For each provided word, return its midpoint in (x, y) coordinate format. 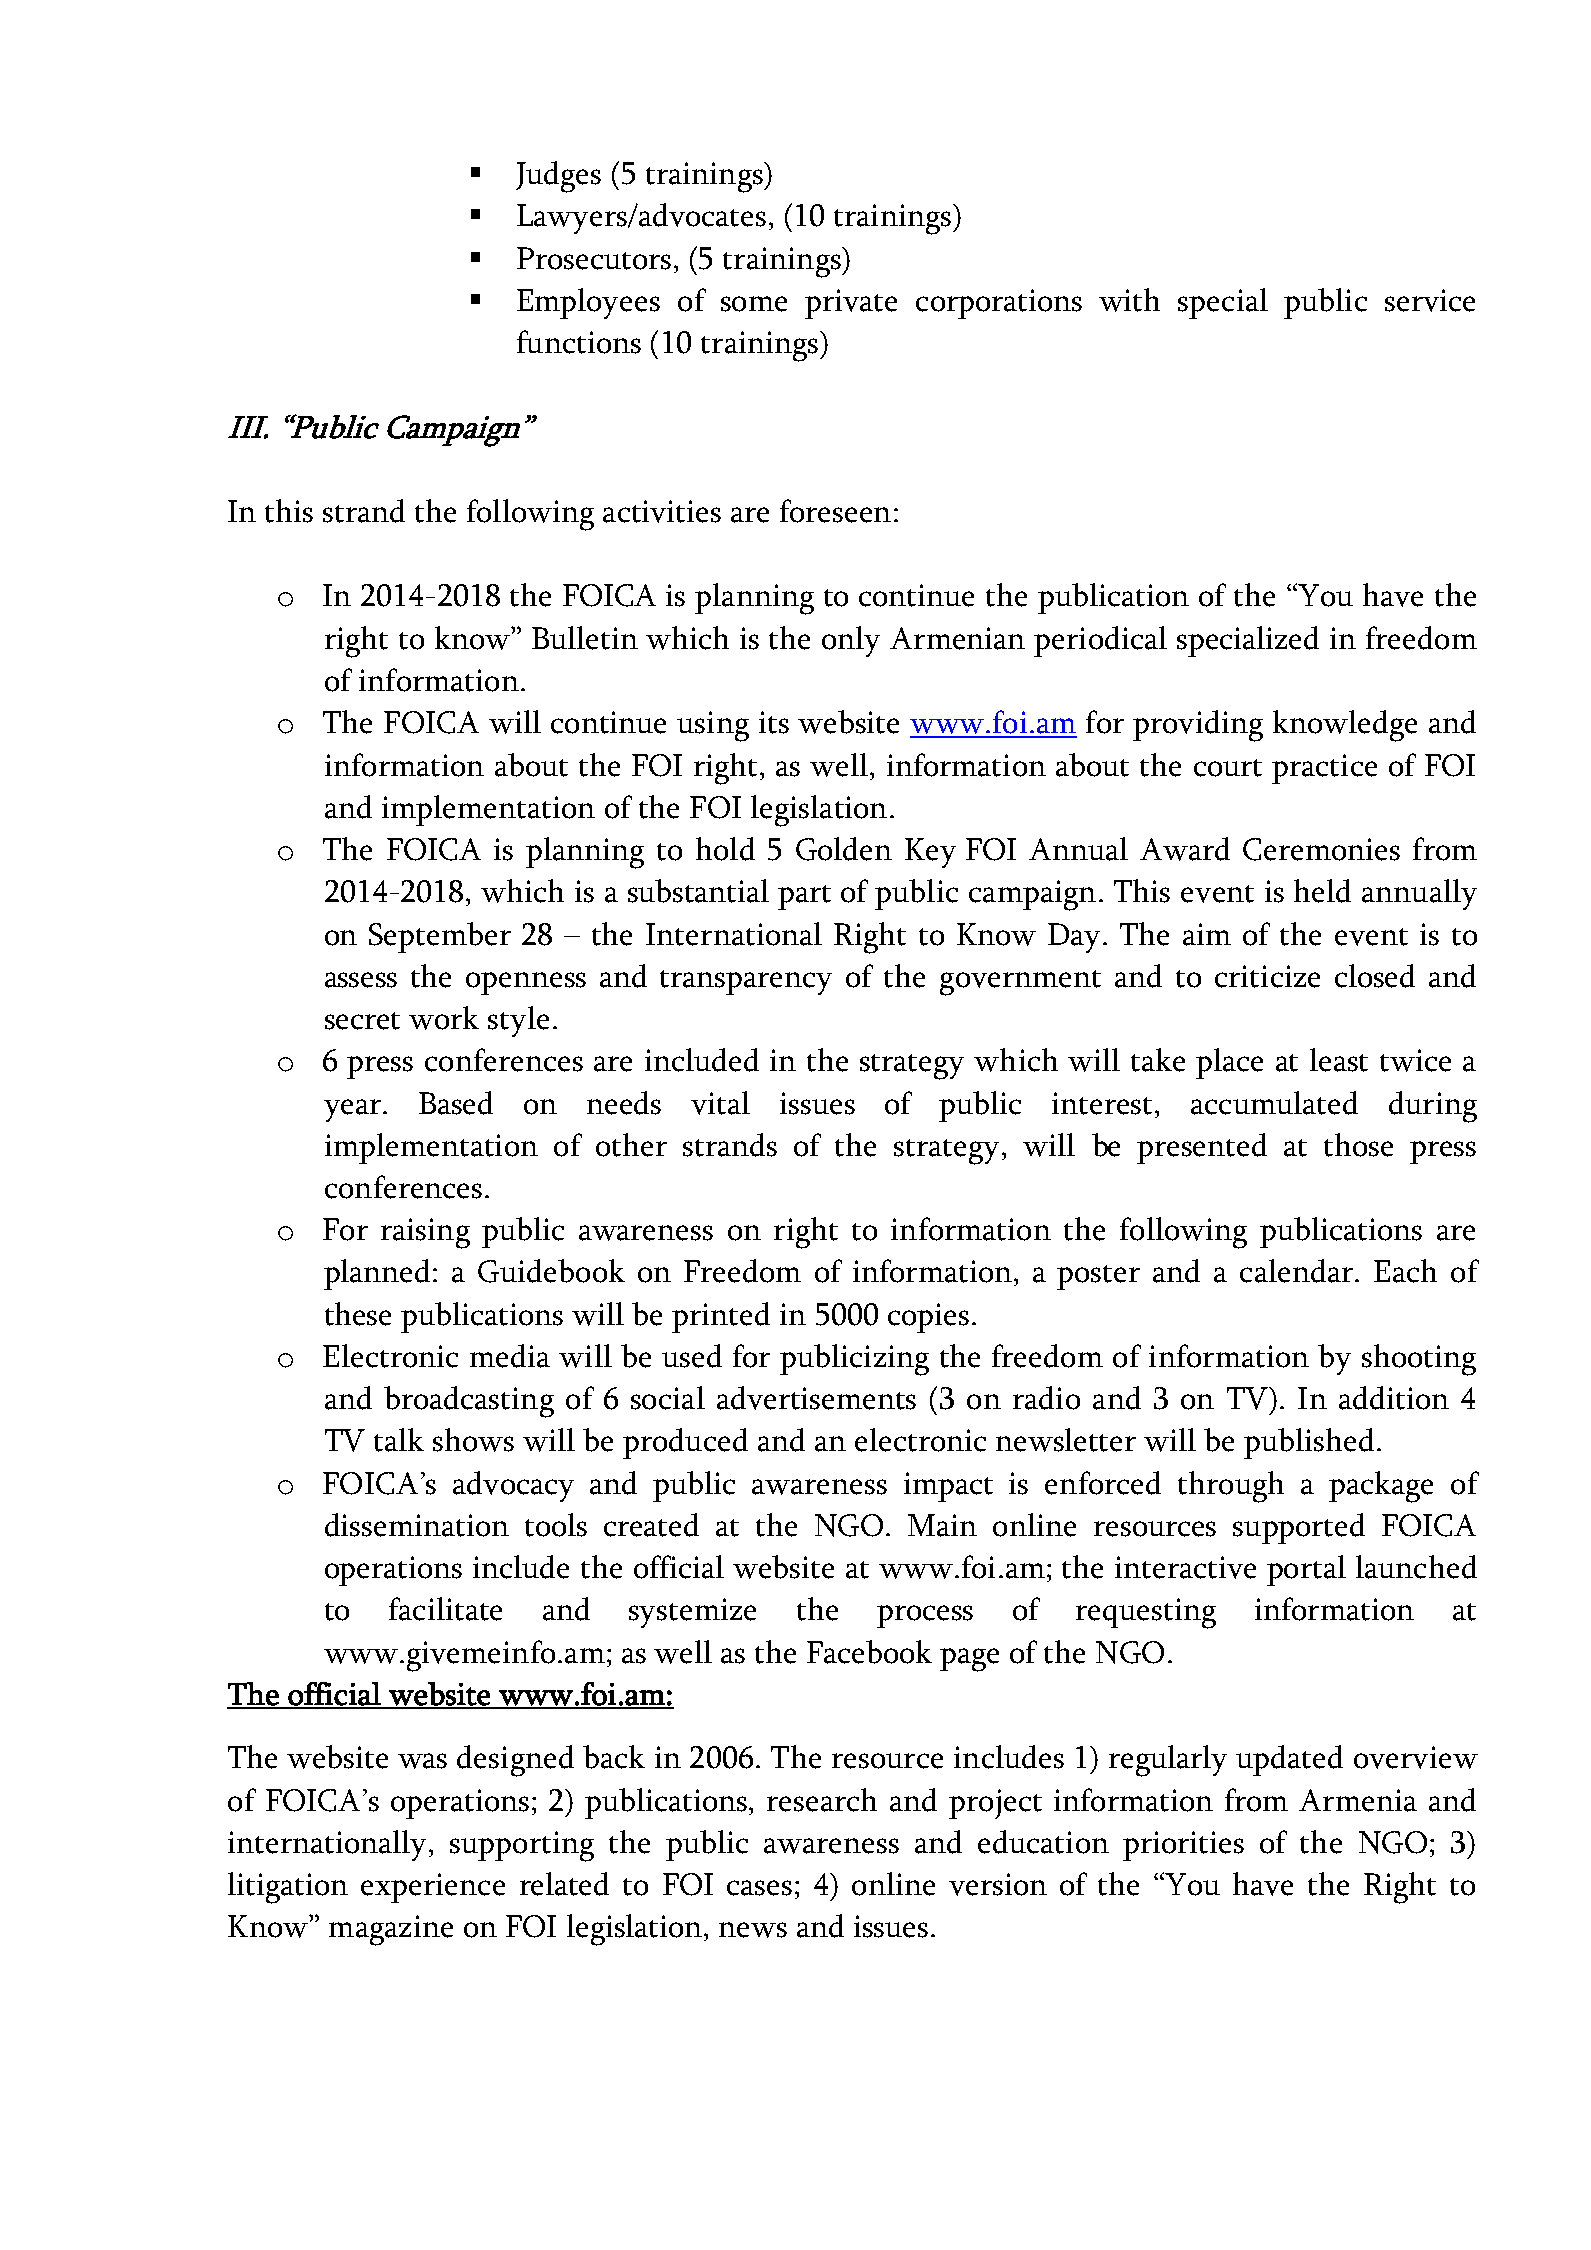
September (440, 937)
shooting (1419, 1360)
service (1430, 300)
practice (1324, 769)
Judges (558, 177)
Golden (844, 849)
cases (759, 1888)
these (358, 1314)
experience (433, 1888)
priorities (1183, 1846)
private (851, 304)
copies (928, 1318)
